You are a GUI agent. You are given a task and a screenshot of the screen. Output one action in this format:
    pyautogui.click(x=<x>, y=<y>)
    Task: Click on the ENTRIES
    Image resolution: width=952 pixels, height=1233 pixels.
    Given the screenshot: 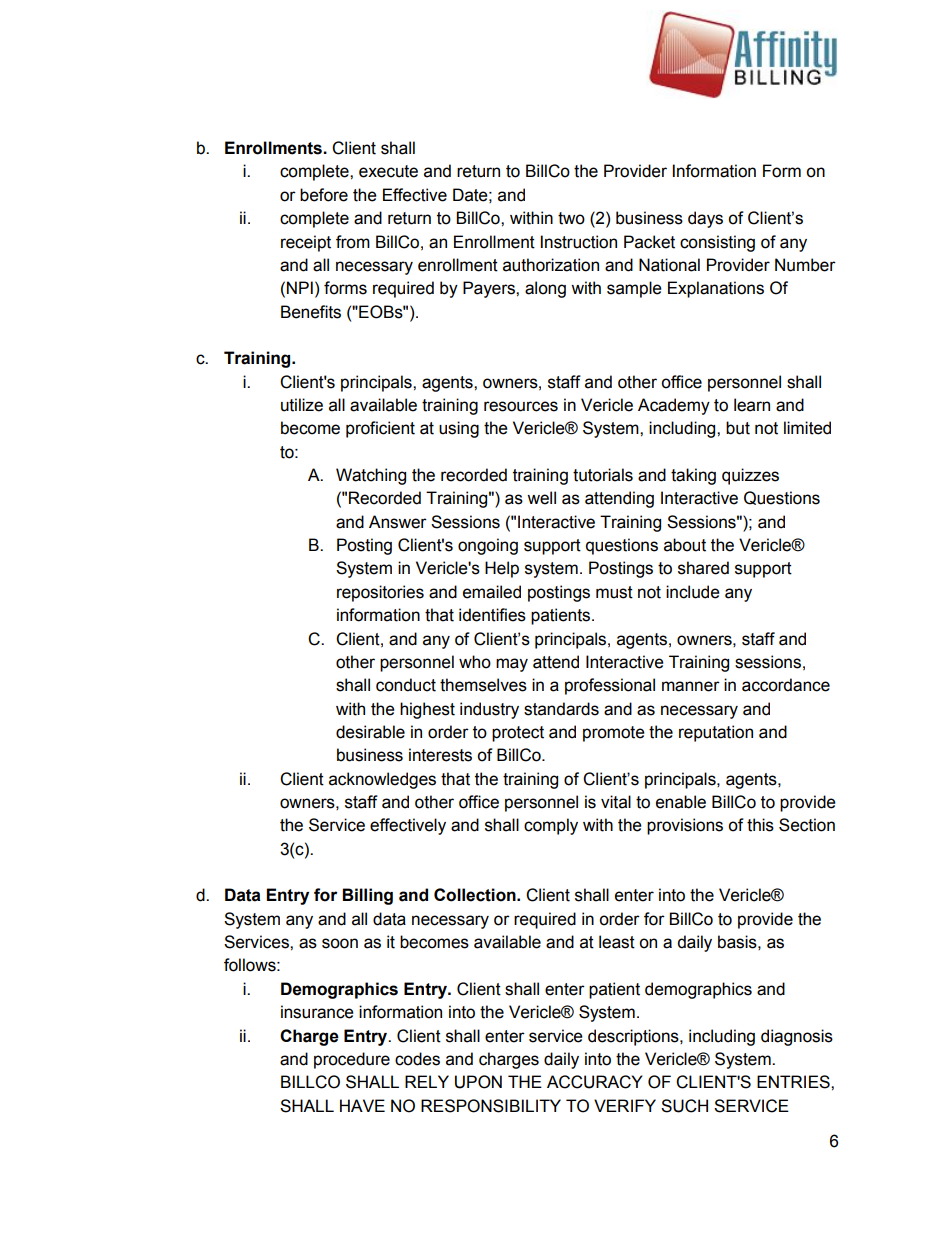 What is the action you would take?
    pyautogui.click(x=794, y=1082)
